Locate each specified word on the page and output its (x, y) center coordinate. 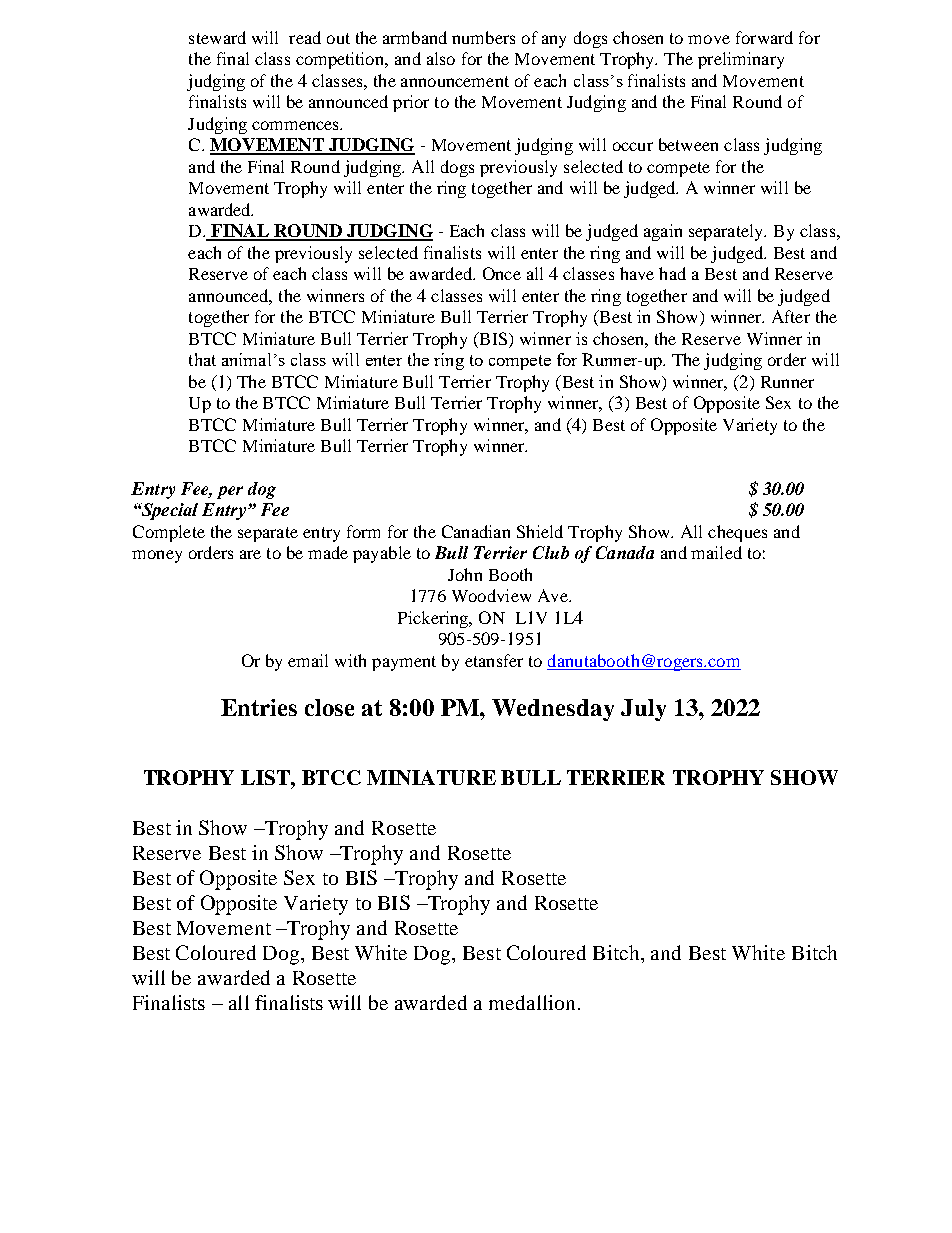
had (672, 273)
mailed (716, 552)
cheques (737, 533)
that (202, 359)
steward (217, 37)
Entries (259, 707)
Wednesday (553, 710)
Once (502, 273)
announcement (455, 81)
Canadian (476, 531)
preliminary (741, 60)
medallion (532, 1002)
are (250, 554)
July (643, 710)
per (230, 492)
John (465, 574)
